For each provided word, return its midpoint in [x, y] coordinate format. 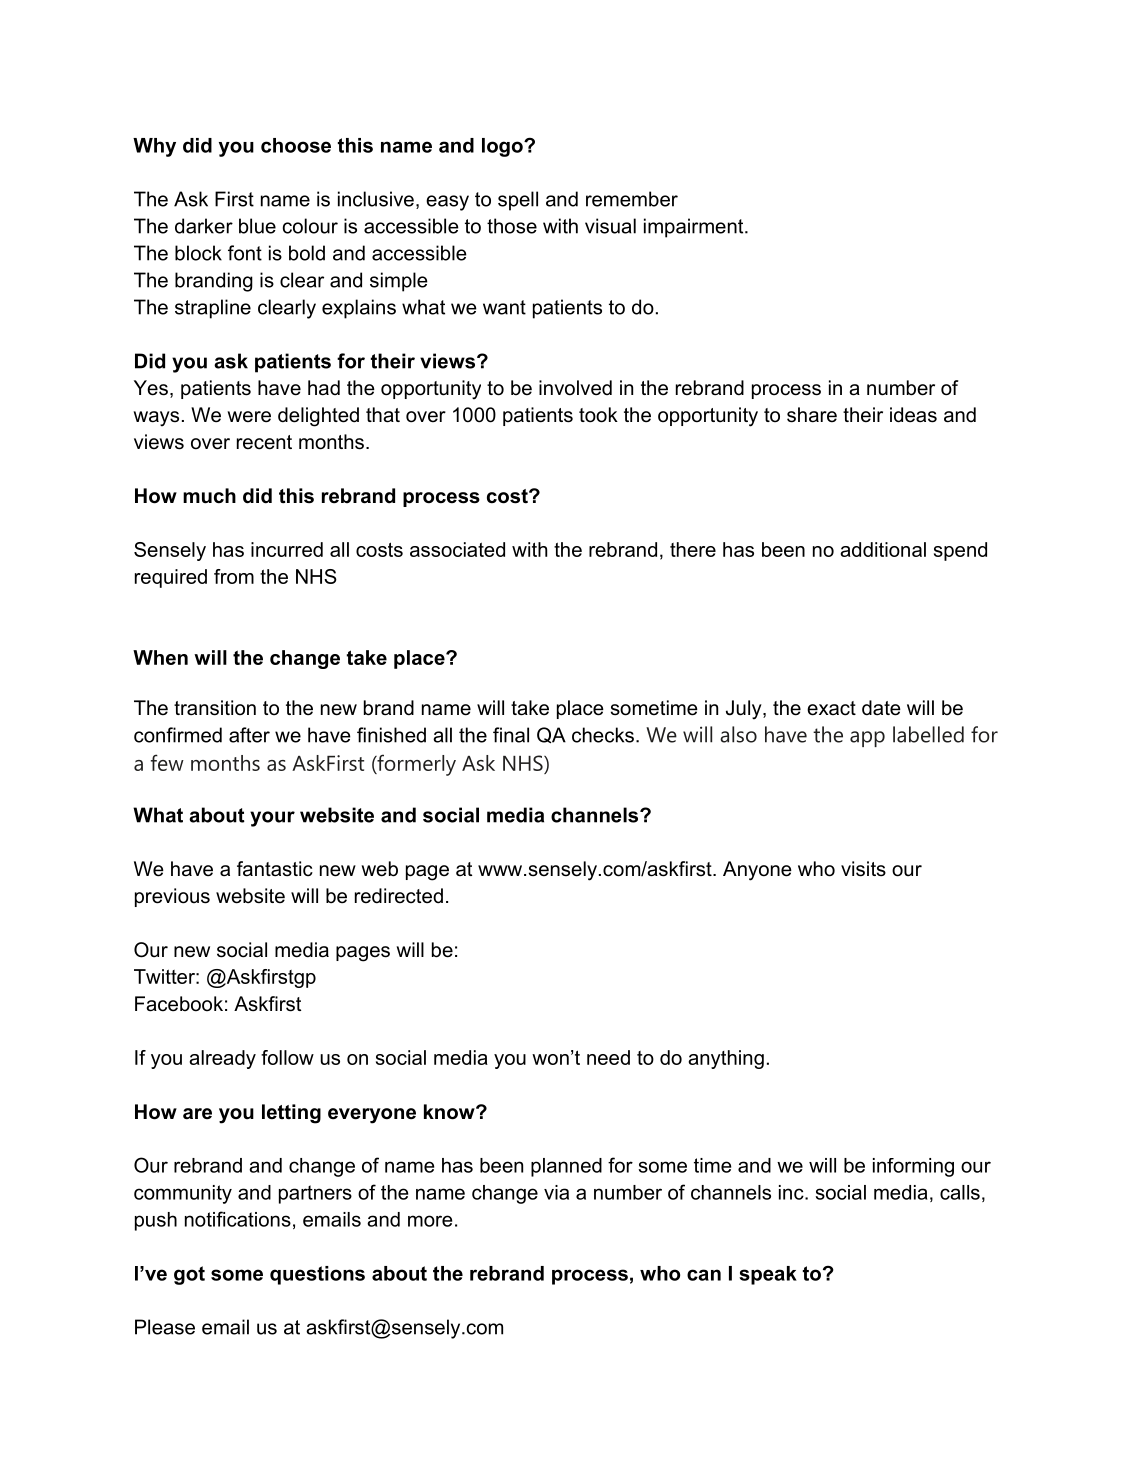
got [189, 1275]
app [867, 739]
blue [257, 226]
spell [518, 201]
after [249, 735]
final [511, 735]
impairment [695, 228]
